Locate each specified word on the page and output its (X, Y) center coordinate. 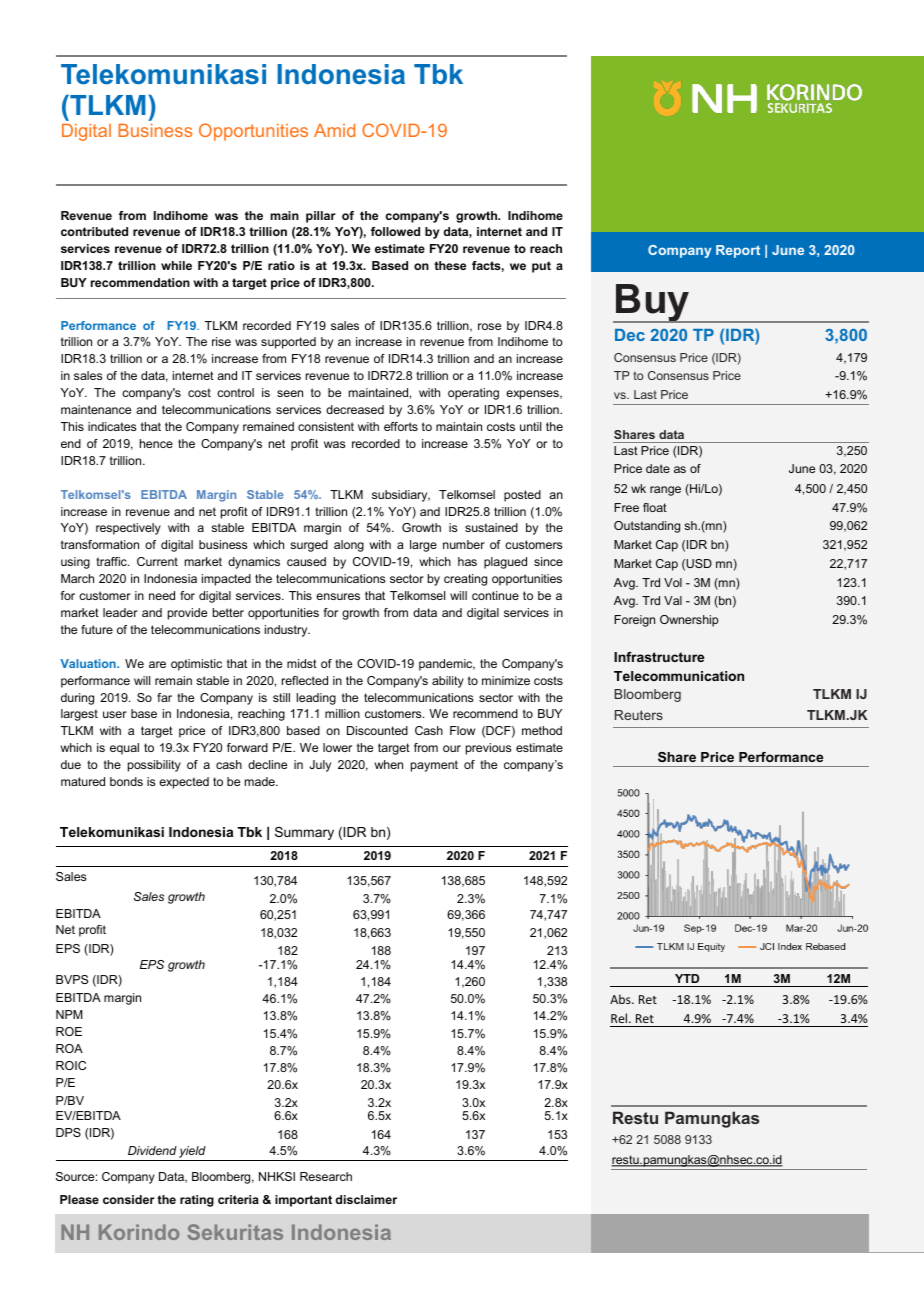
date (658, 468)
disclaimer (366, 1199)
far (164, 697)
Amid (334, 130)
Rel (620, 1018)
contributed (94, 231)
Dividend (152, 1150)
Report (738, 251)
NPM (69, 1014)
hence (156, 443)
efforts (401, 426)
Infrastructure (659, 657)
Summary (304, 833)
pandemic (447, 665)
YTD (687, 978)
